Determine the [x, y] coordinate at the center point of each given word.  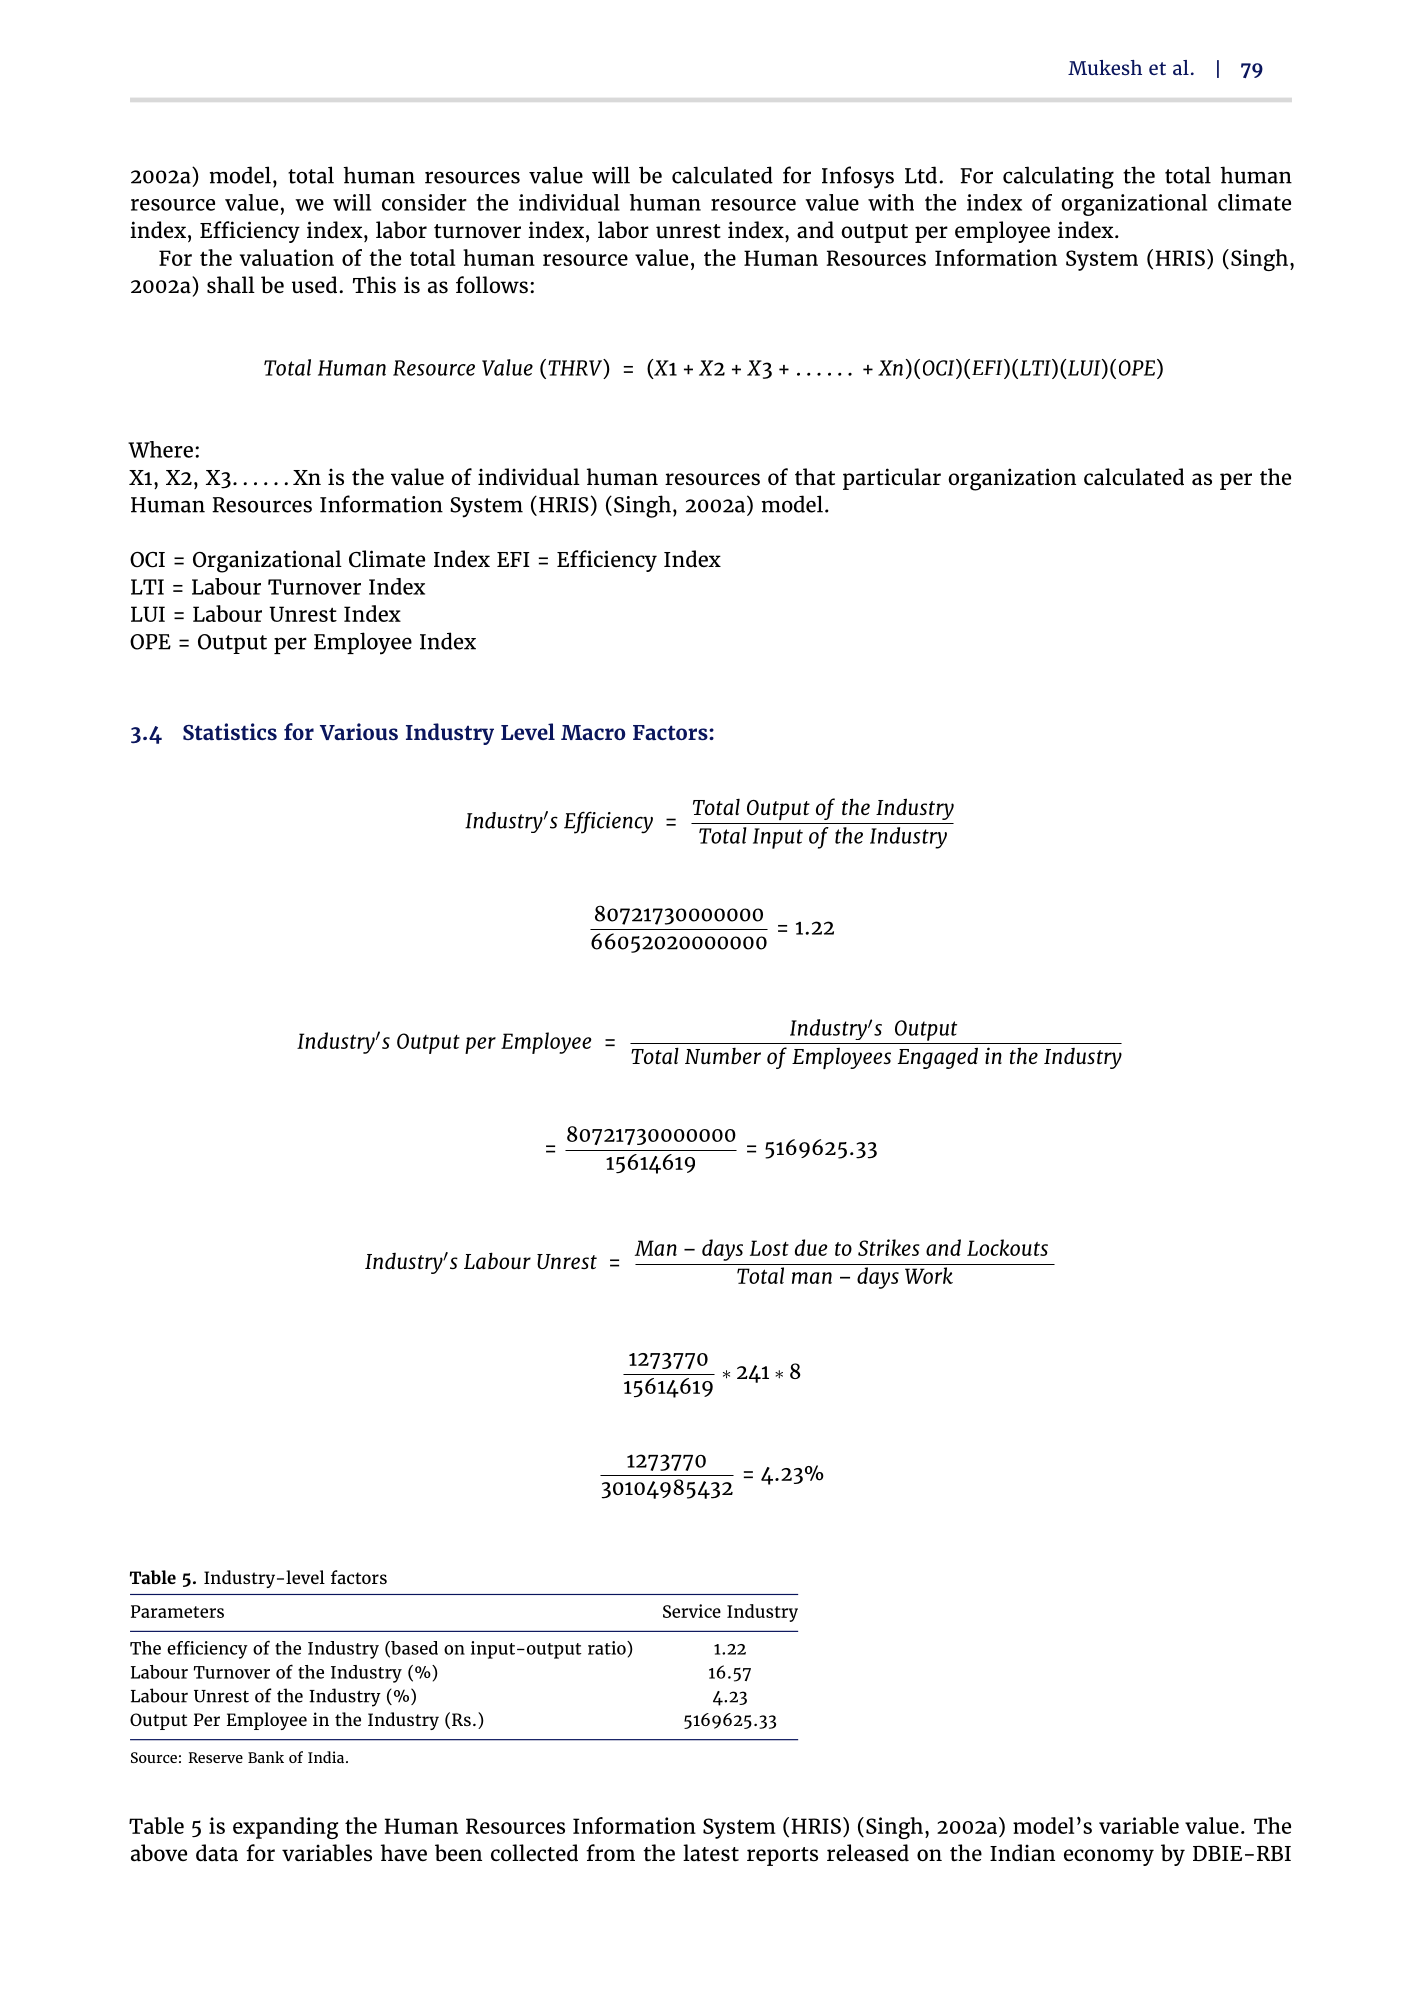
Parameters [177, 1611]
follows [492, 285]
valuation [287, 257]
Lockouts [1007, 1247]
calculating [1058, 177]
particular [892, 479]
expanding [285, 1828]
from [610, 1853]
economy [1109, 1857]
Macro [593, 732]
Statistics [230, 731]
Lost [769, 1248]
